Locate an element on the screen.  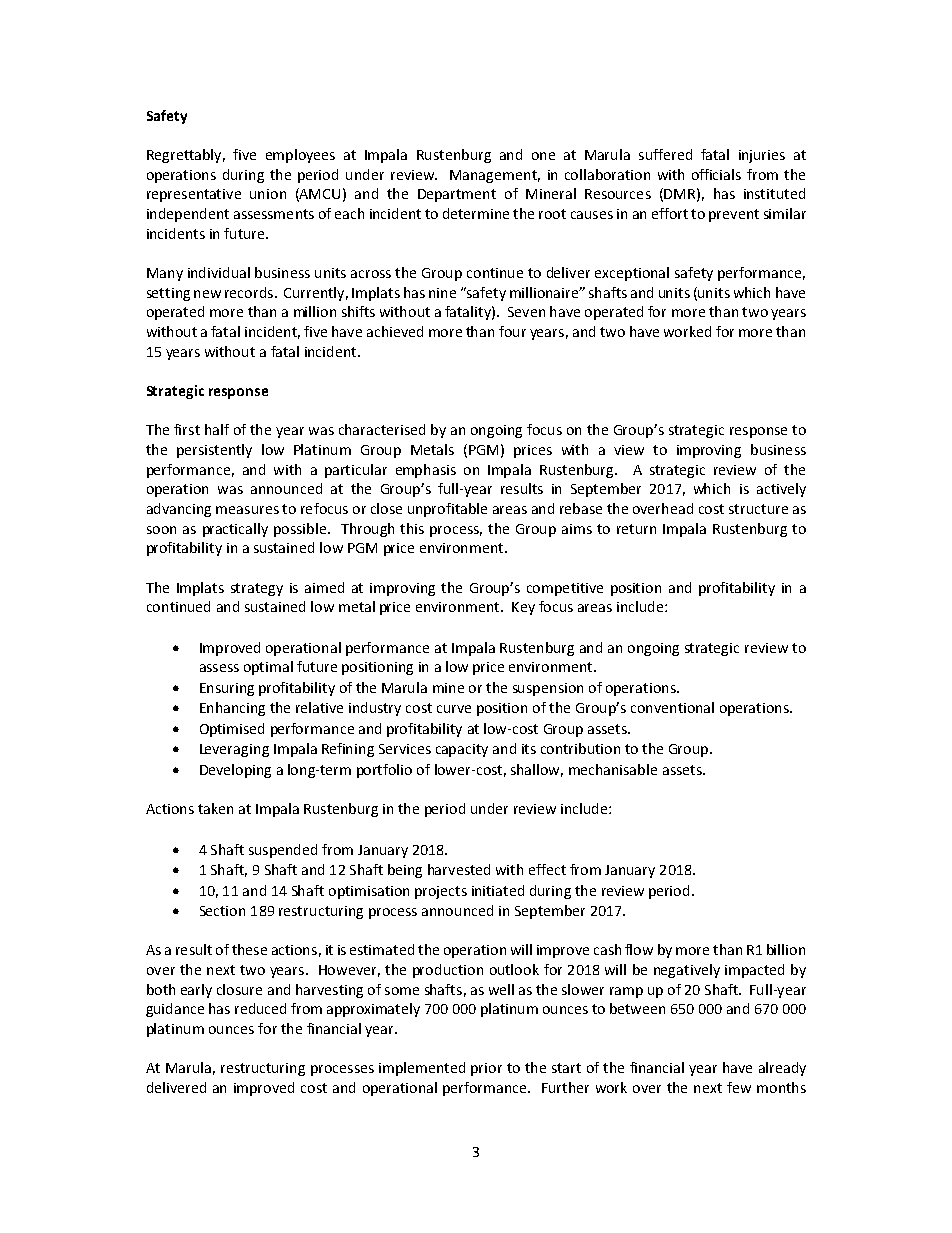
union is located at coordinates (268, 194).
